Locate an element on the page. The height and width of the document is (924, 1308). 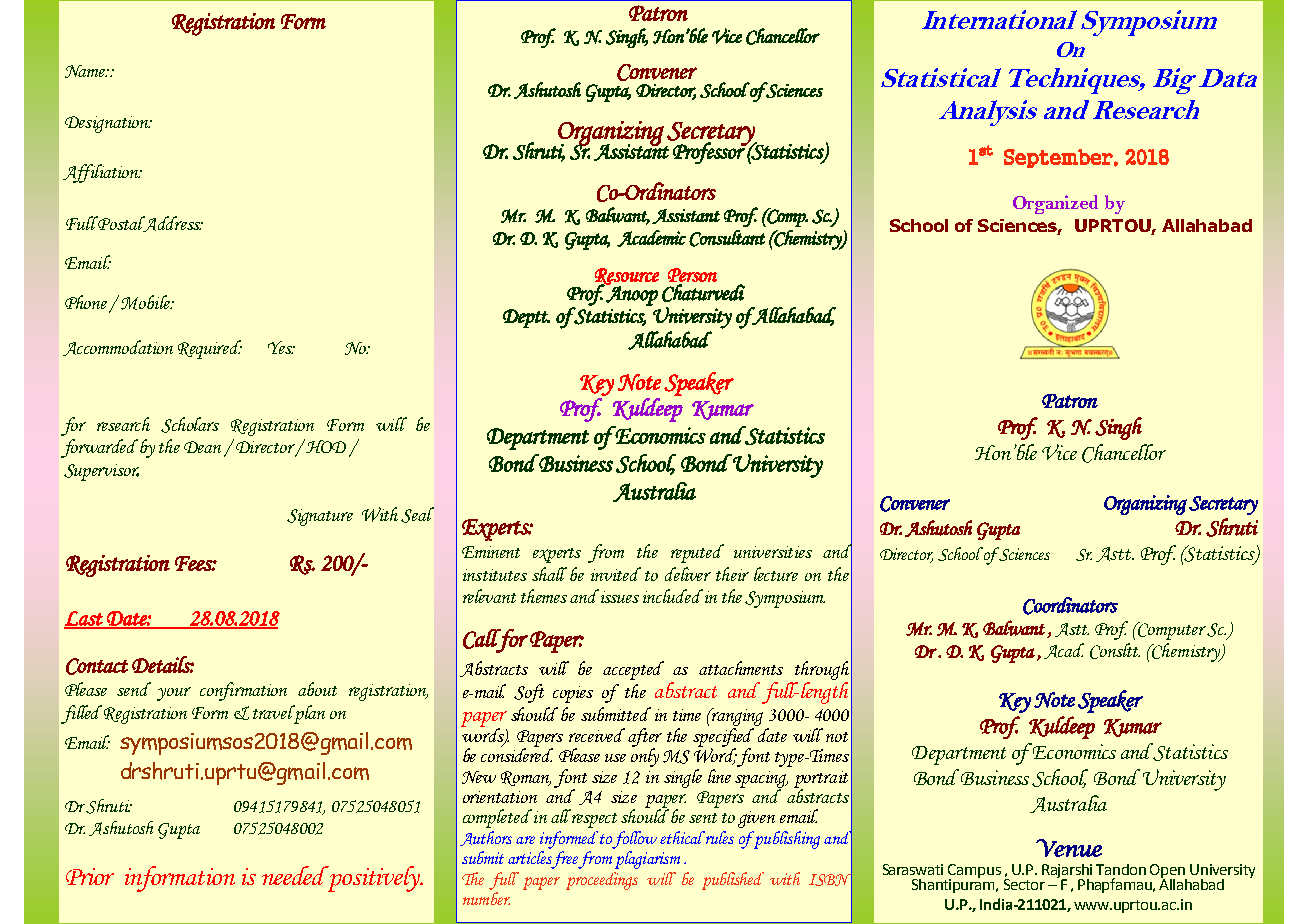
Eminent is located at coordinates (491, 552).
